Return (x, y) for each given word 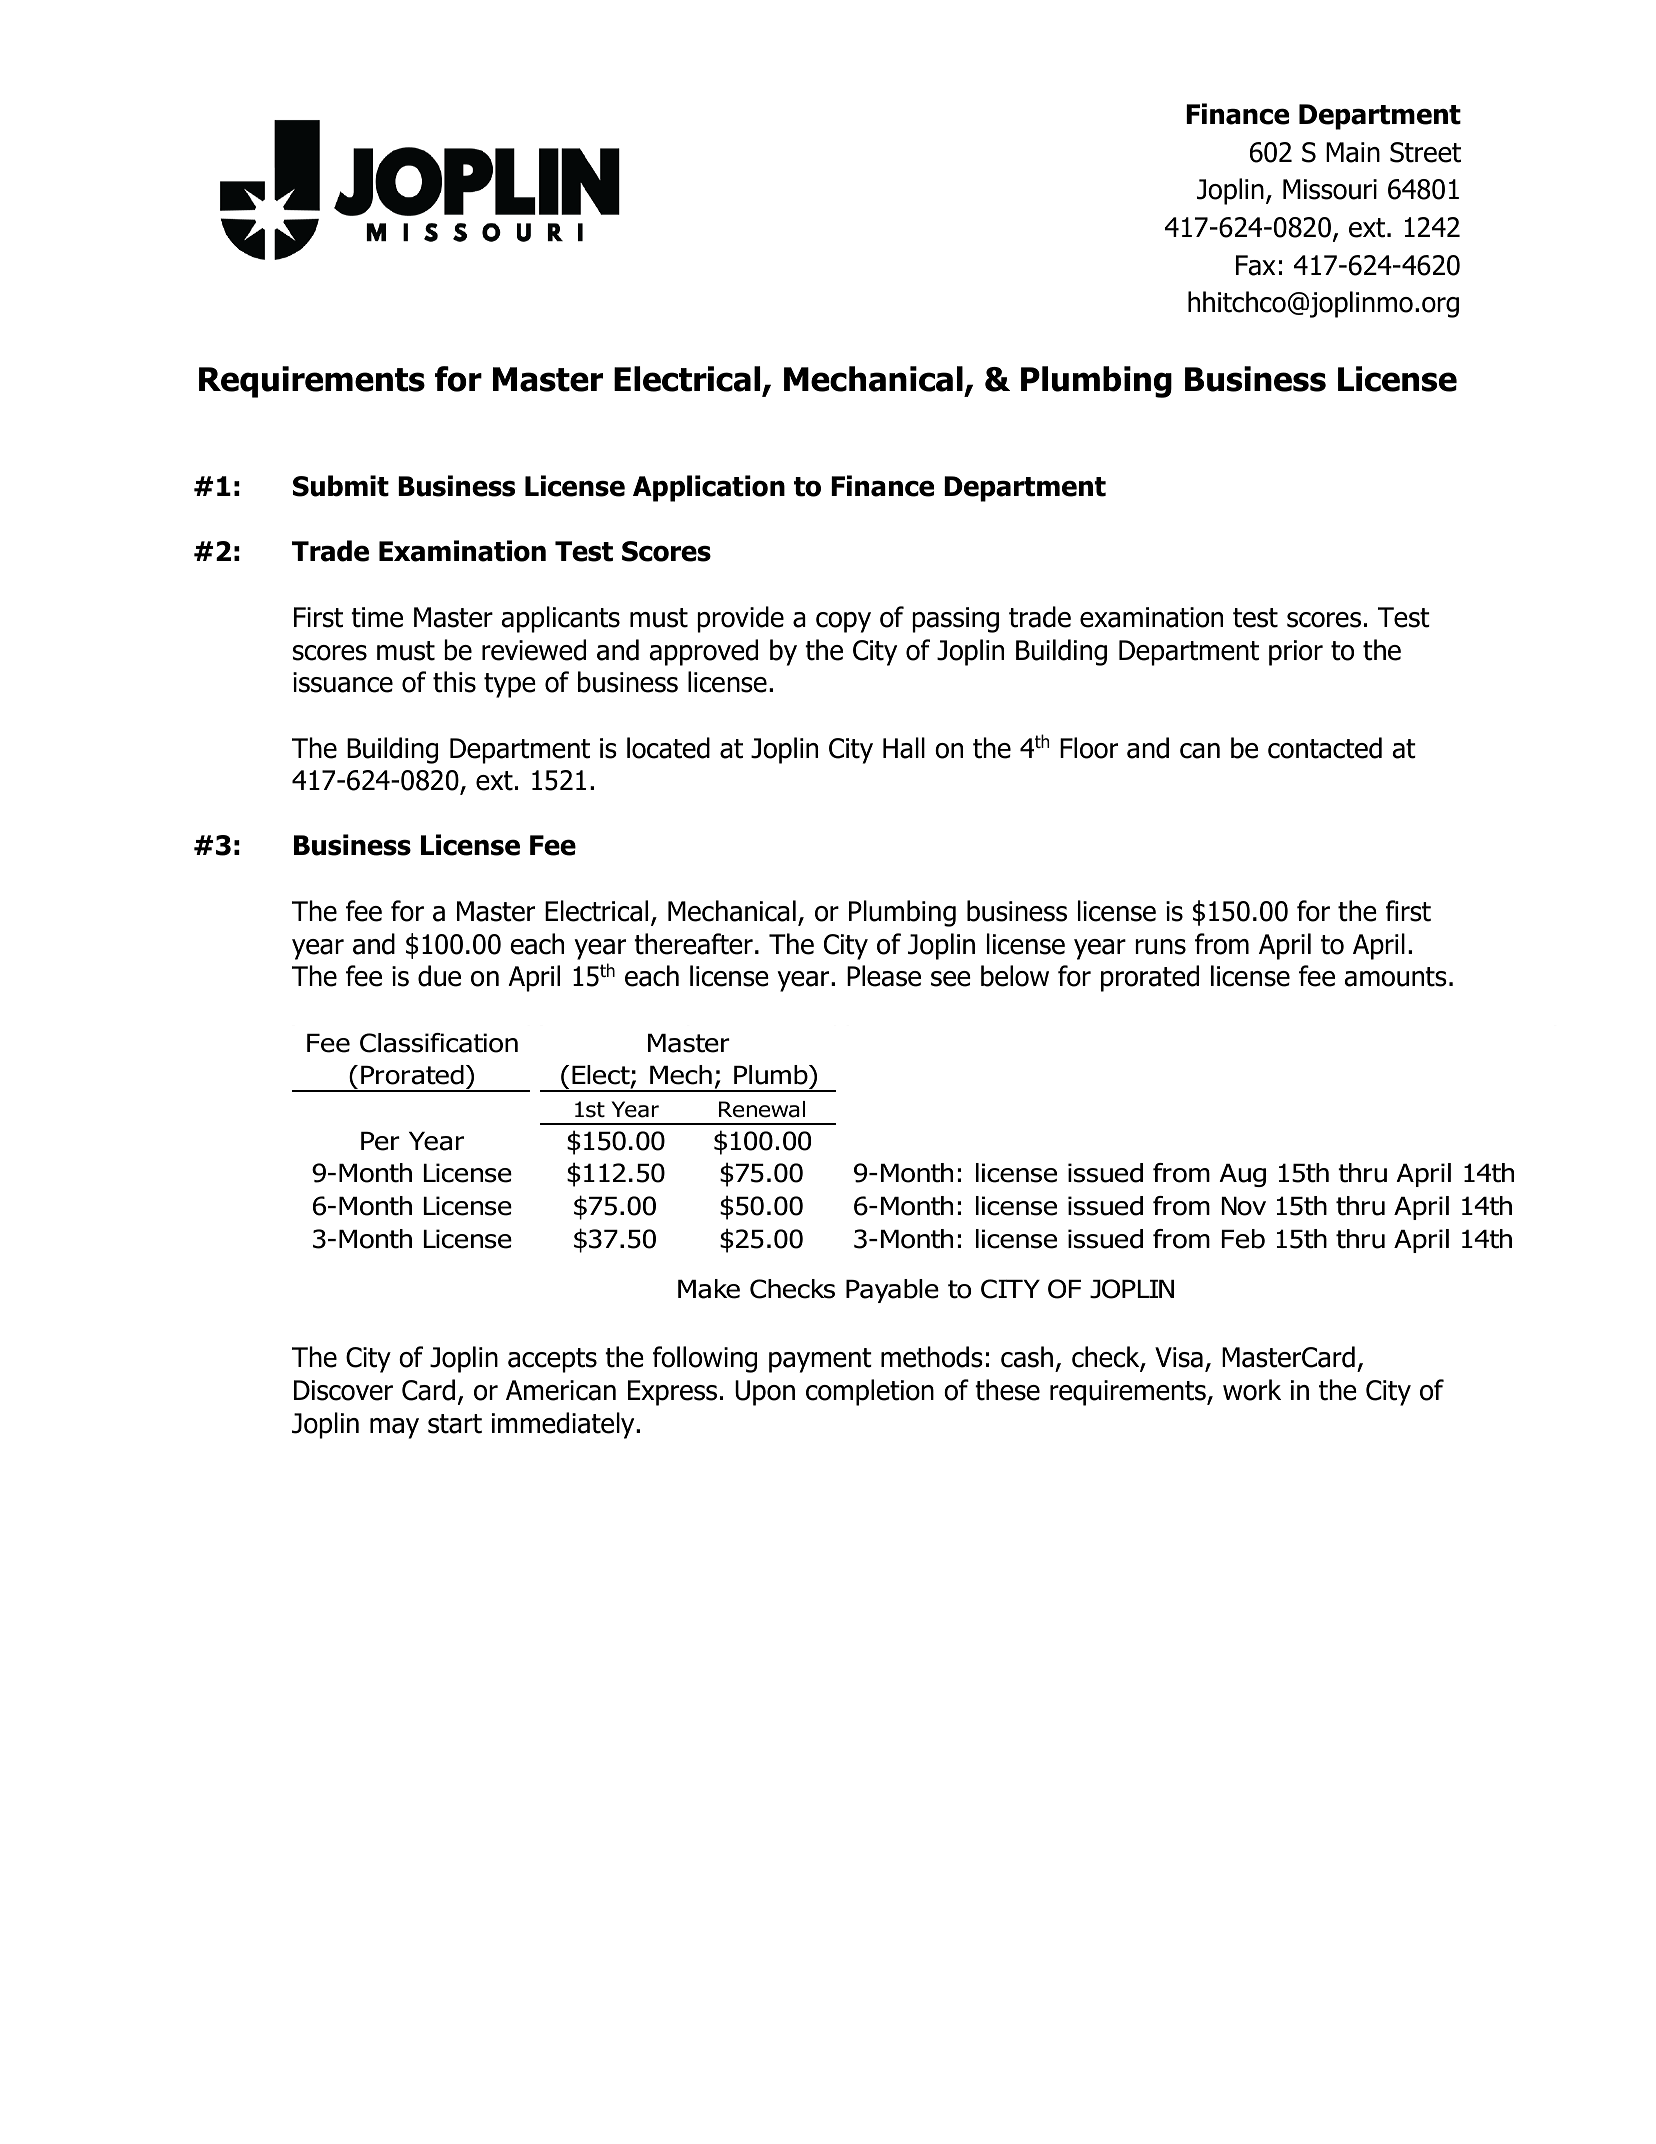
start (455, 1424)
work (1252, 1390)
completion (870, 1392)
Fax (1255, 265)
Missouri (1330, 189)
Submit (341, 486)
